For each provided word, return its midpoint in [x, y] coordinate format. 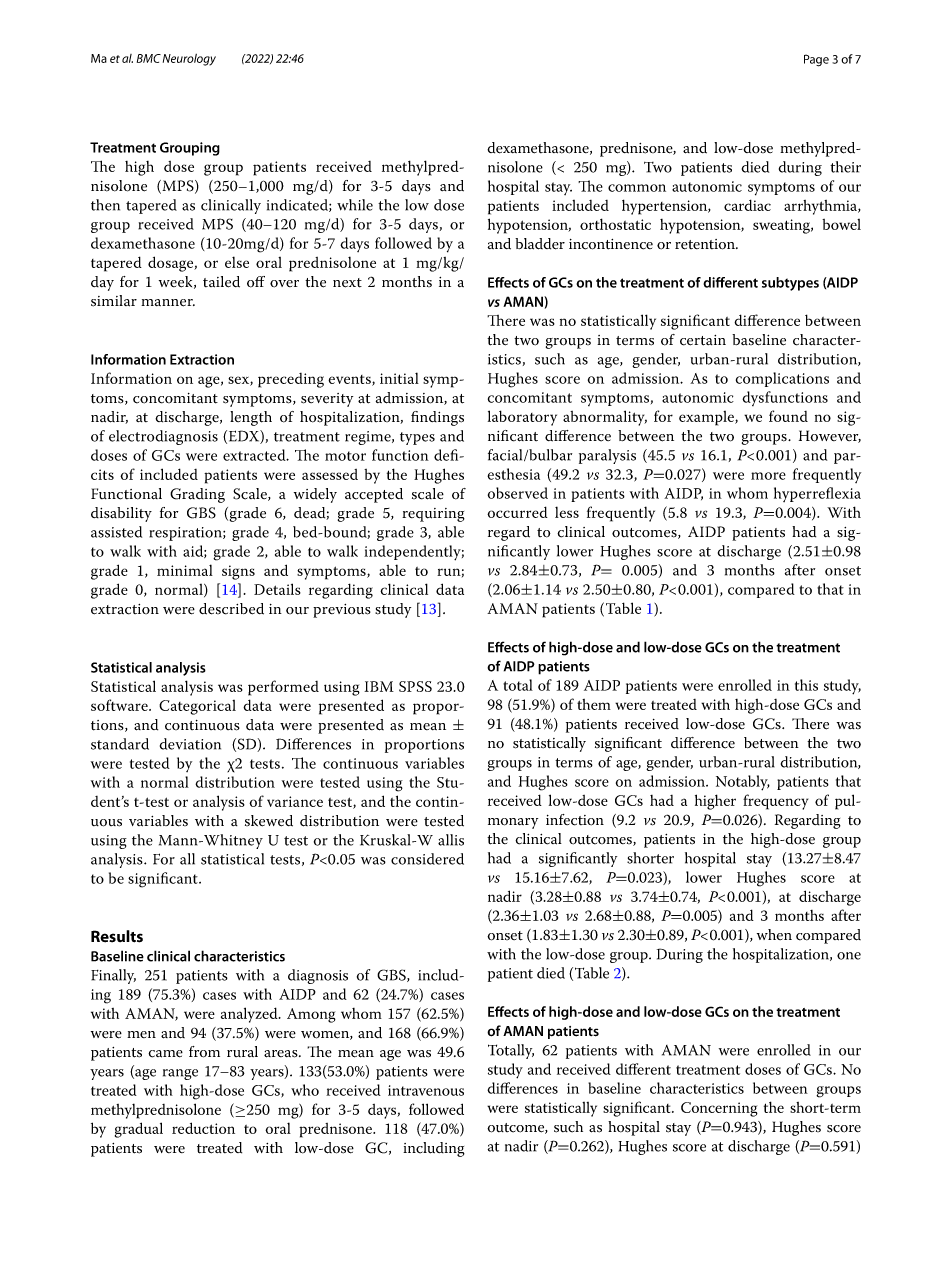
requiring [433, 515]
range [180, 1074]
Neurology [189, 60]
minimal [185, 570]
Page [816, 60]
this [806, 685]
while [355, 205]
